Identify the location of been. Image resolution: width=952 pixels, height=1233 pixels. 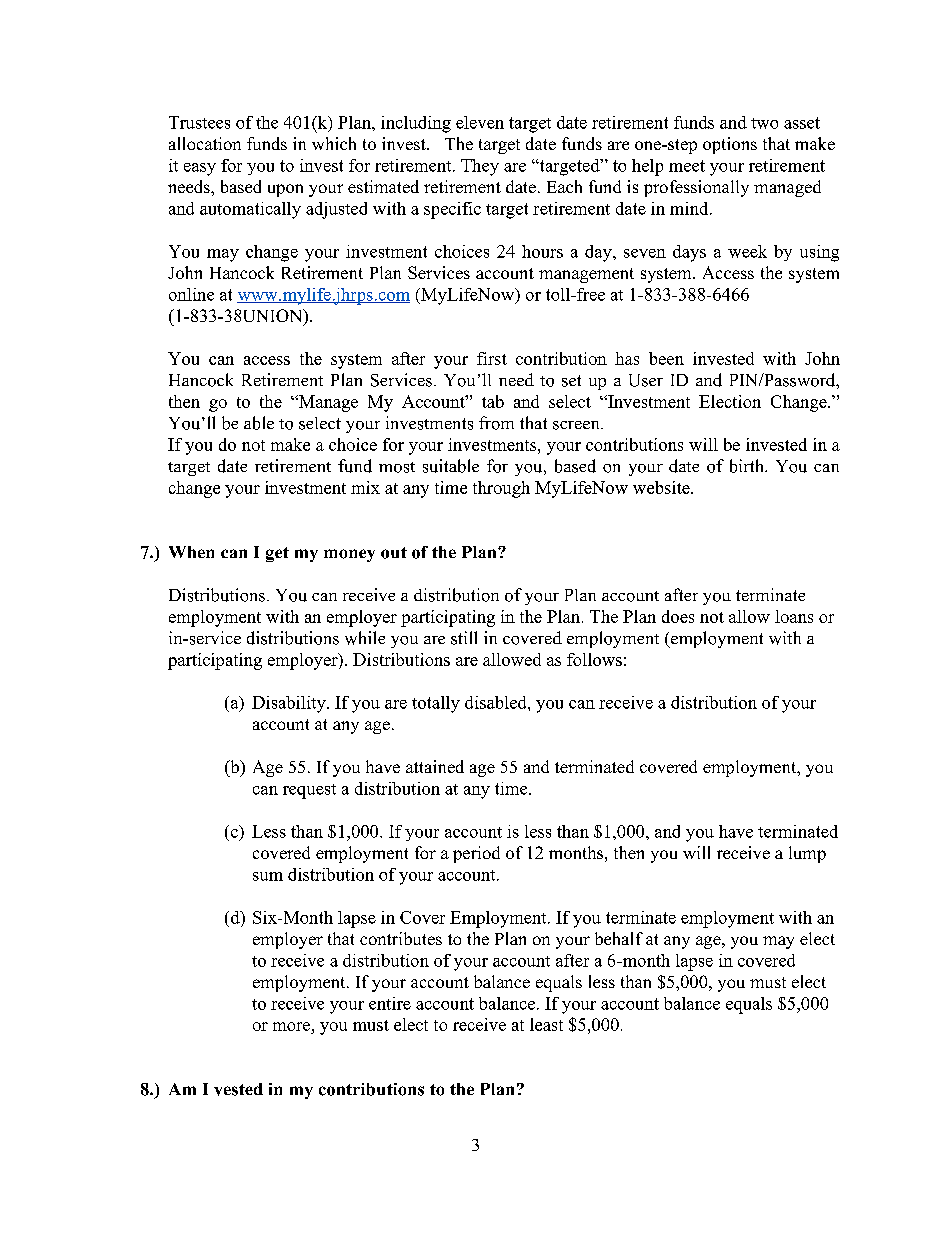
(666, 358).
